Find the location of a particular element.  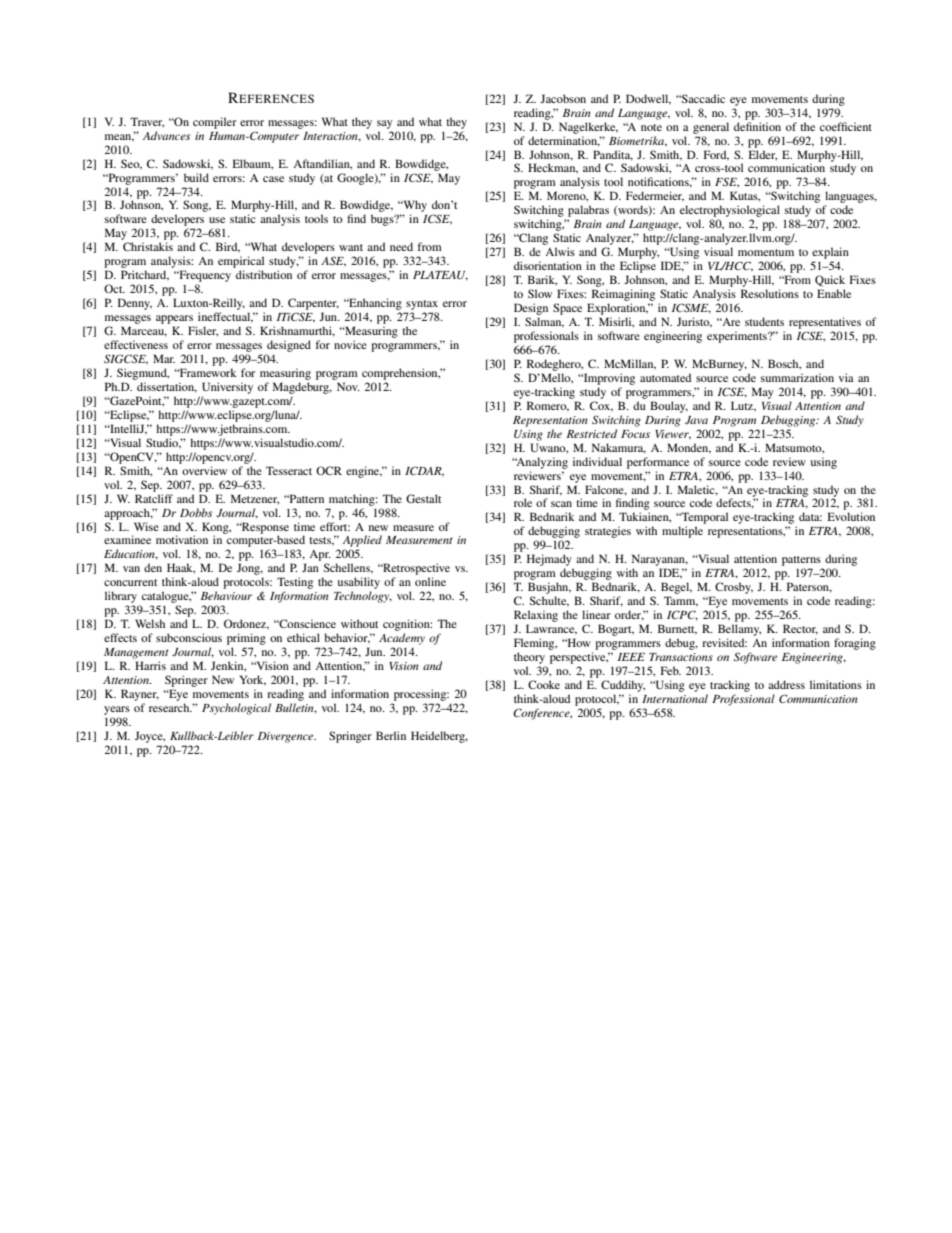

online is located at coordinates (430, 581).
